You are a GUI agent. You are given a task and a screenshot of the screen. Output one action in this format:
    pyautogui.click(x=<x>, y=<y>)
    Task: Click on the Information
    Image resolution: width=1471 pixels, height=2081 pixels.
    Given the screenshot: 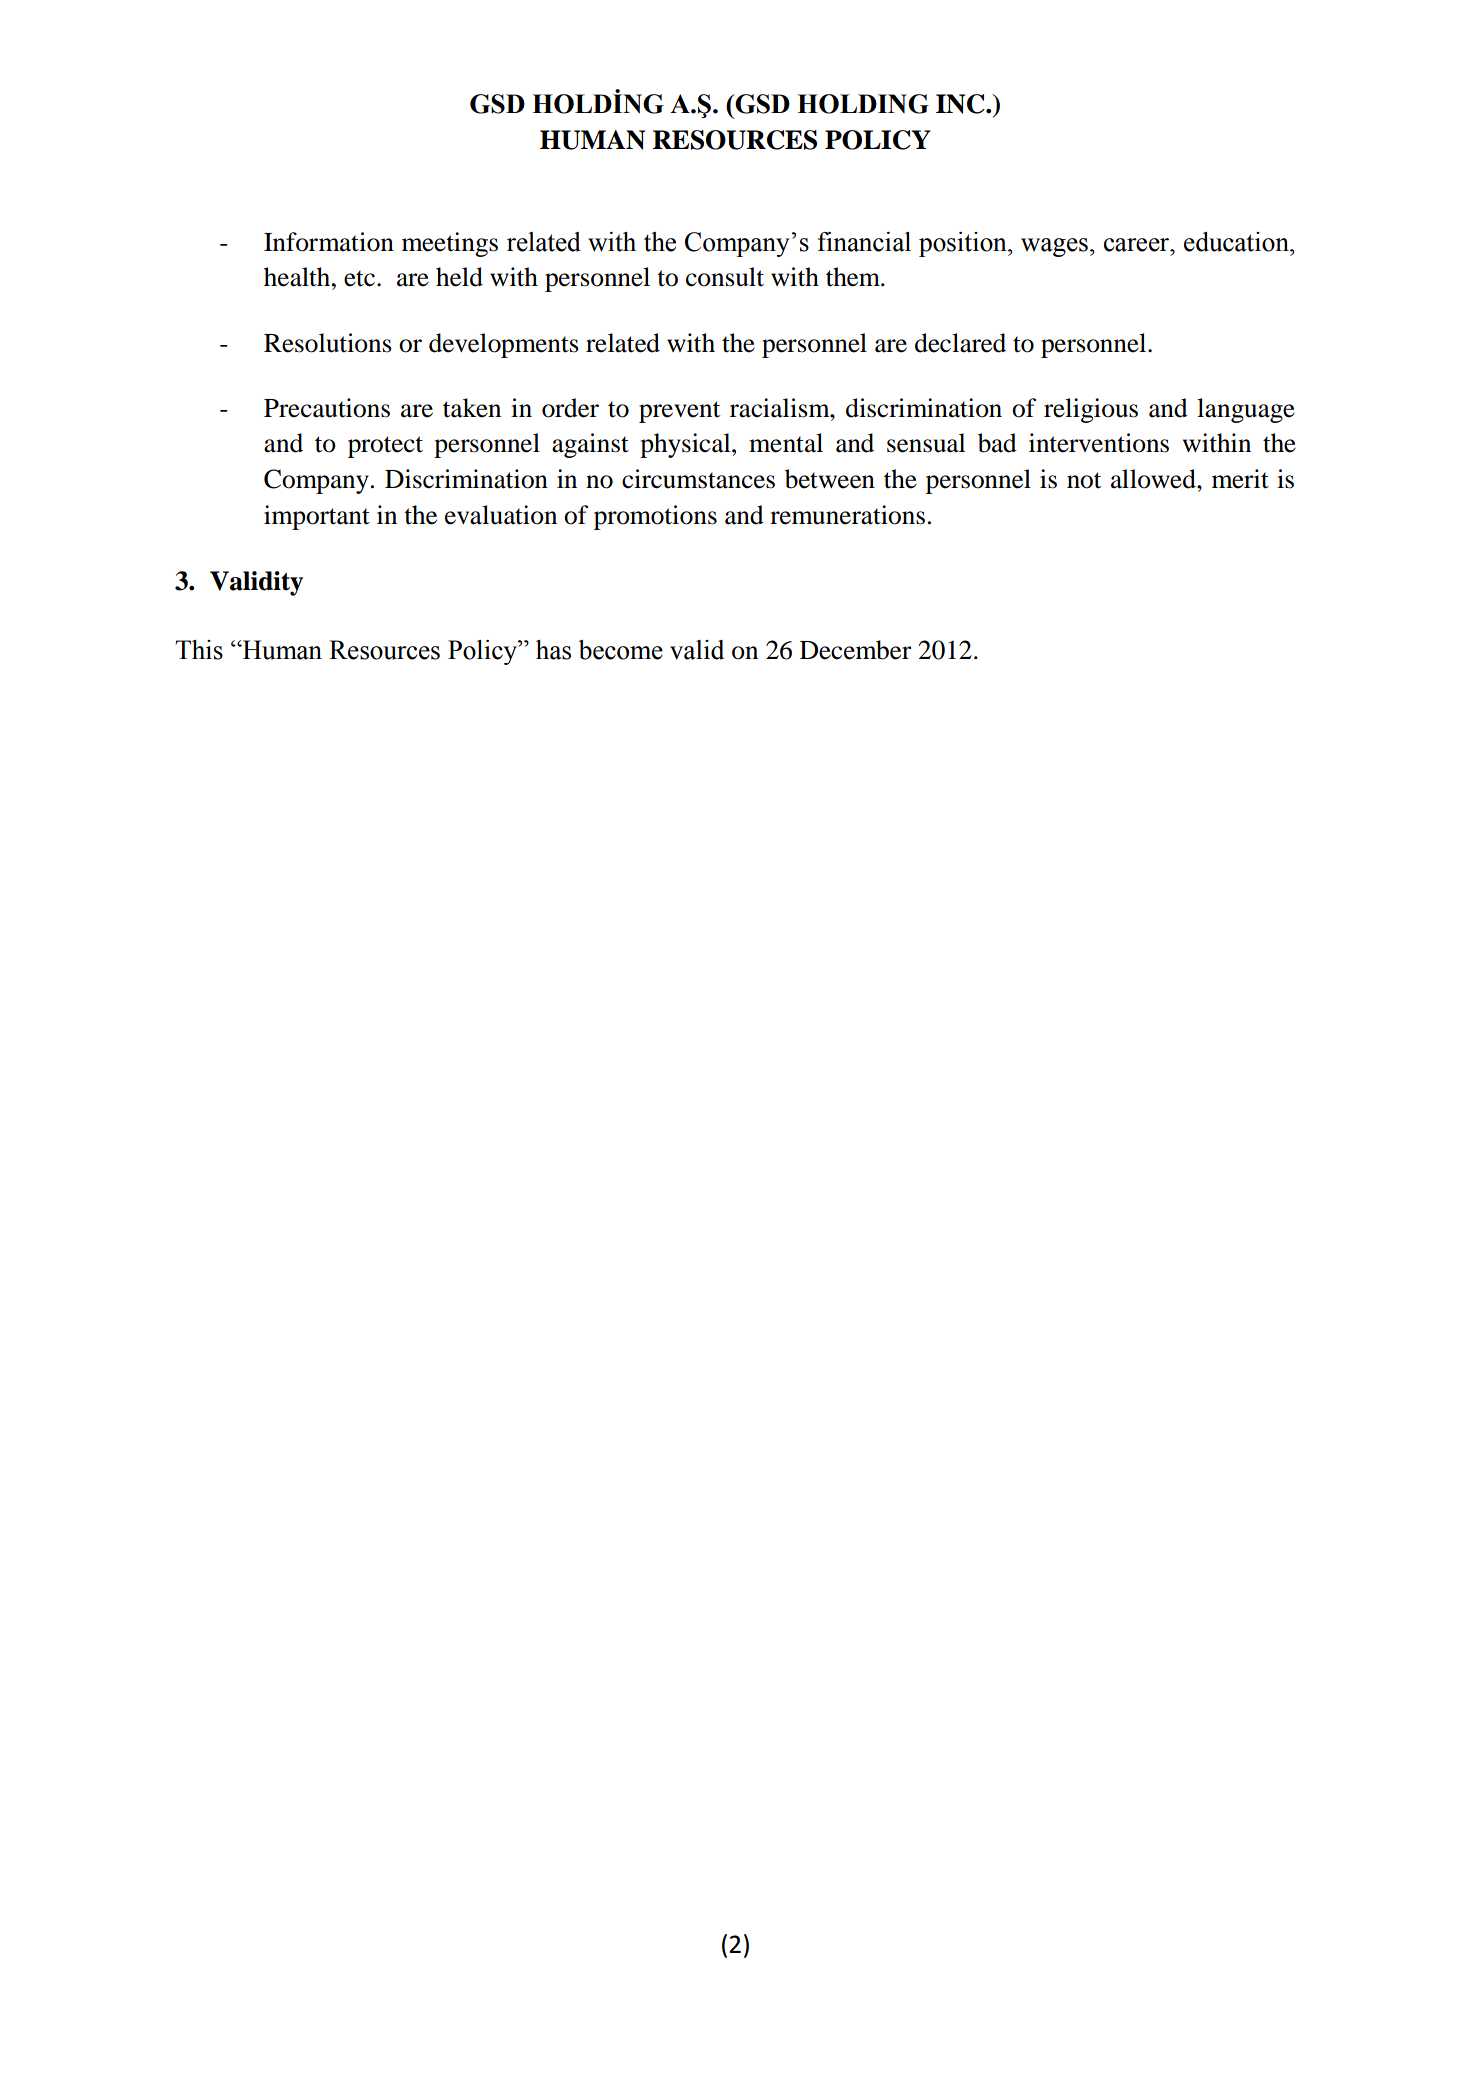 What is the action you would take?
    pyautogui.click(x=329, y=242)
